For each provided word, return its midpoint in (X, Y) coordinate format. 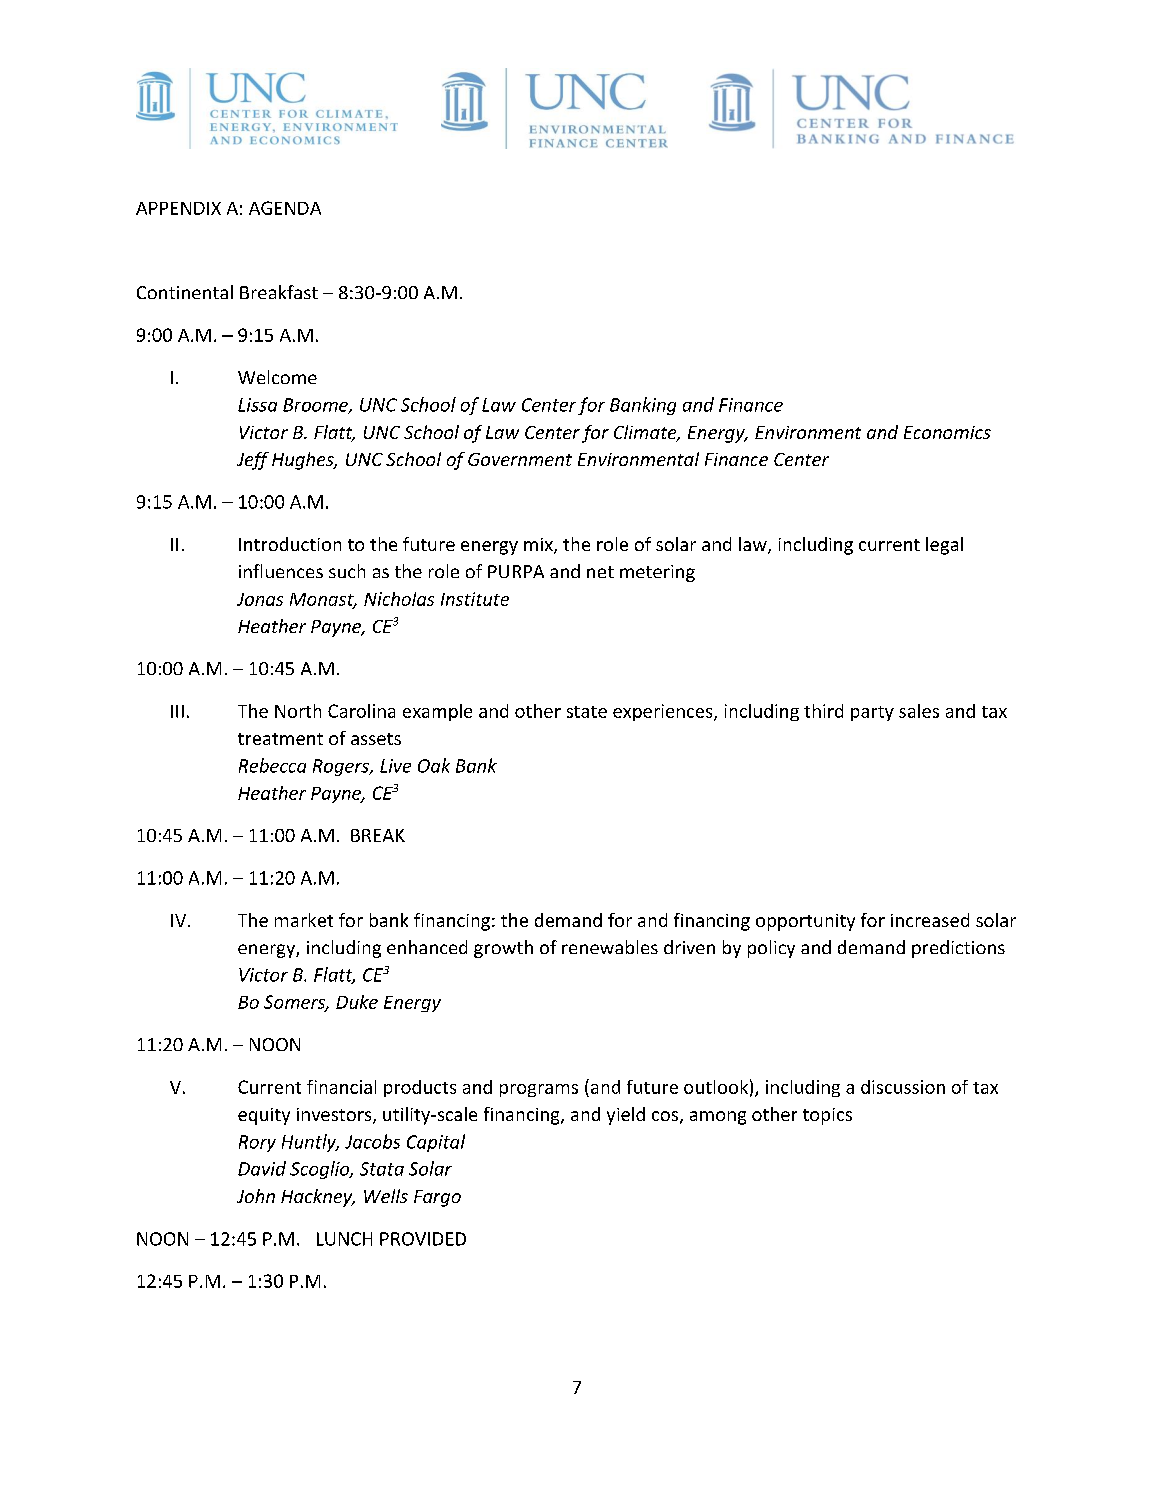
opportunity (805, 922)
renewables (610, 947)
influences (281, 571)
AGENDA (285, 208)
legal (944, 546)
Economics (947, 432)
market (304, 920)
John (256, 1196)
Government (520, 459)
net (600, 572)
